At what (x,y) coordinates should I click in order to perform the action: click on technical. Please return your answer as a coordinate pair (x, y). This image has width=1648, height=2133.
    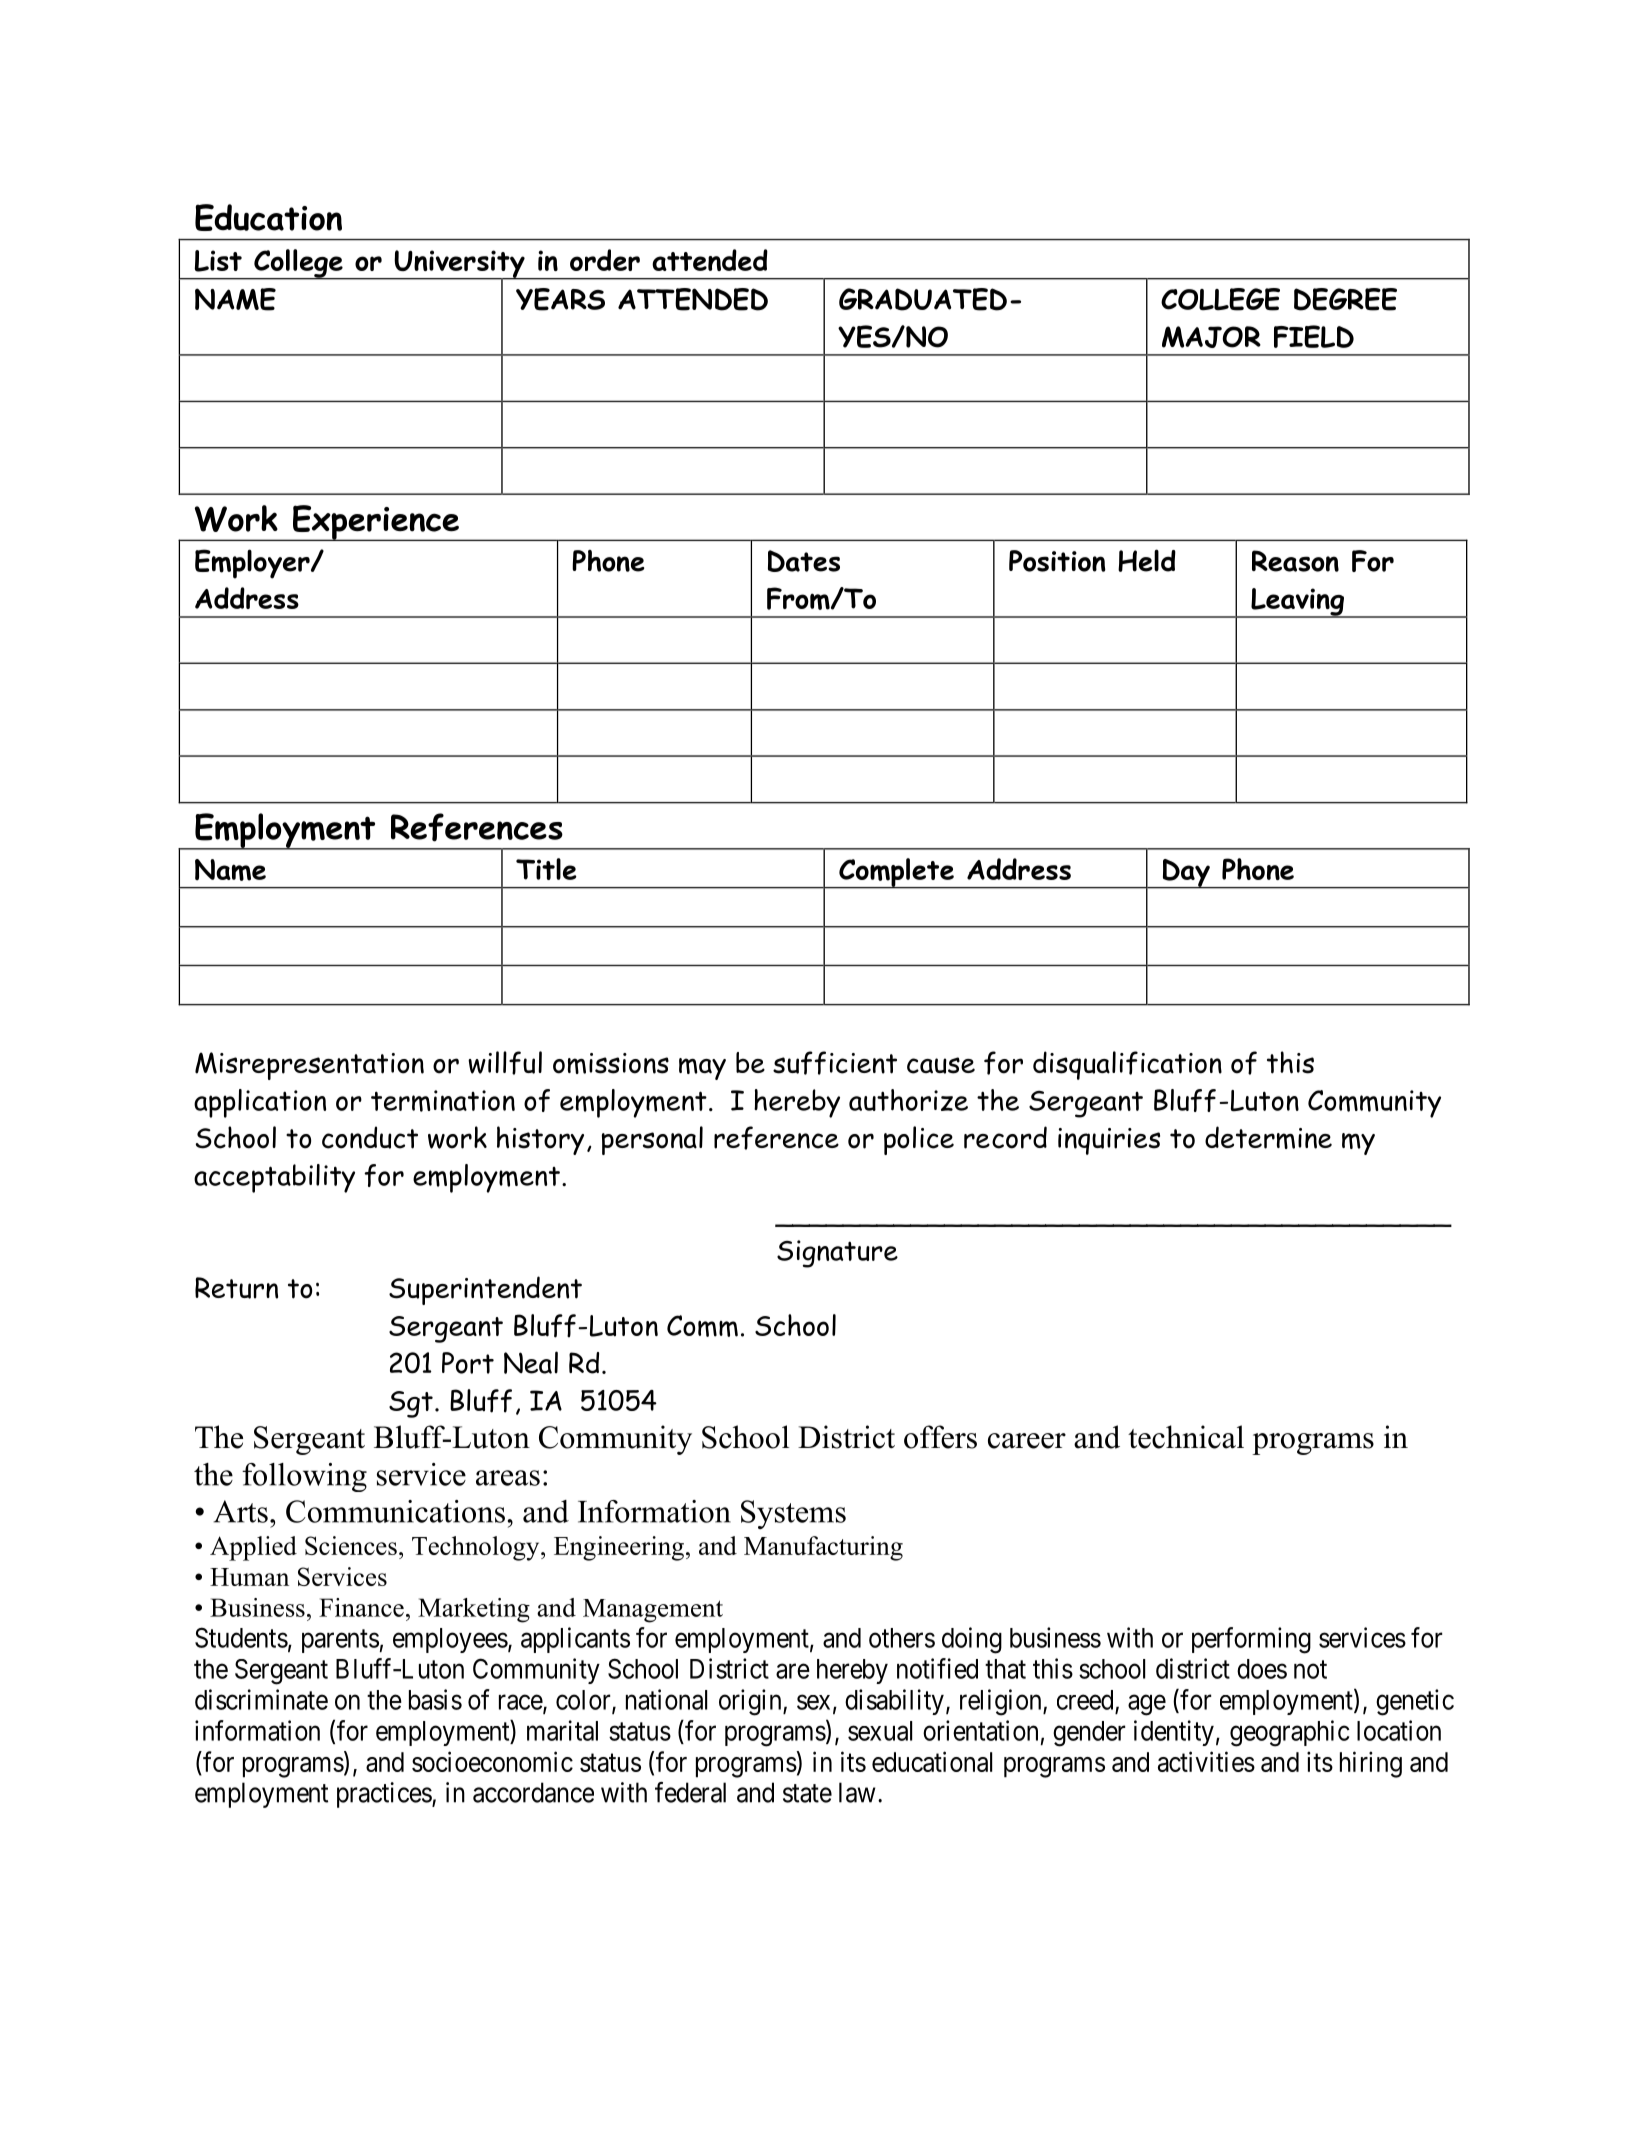
    Looking at the image, I should click on (1186, 1437).
